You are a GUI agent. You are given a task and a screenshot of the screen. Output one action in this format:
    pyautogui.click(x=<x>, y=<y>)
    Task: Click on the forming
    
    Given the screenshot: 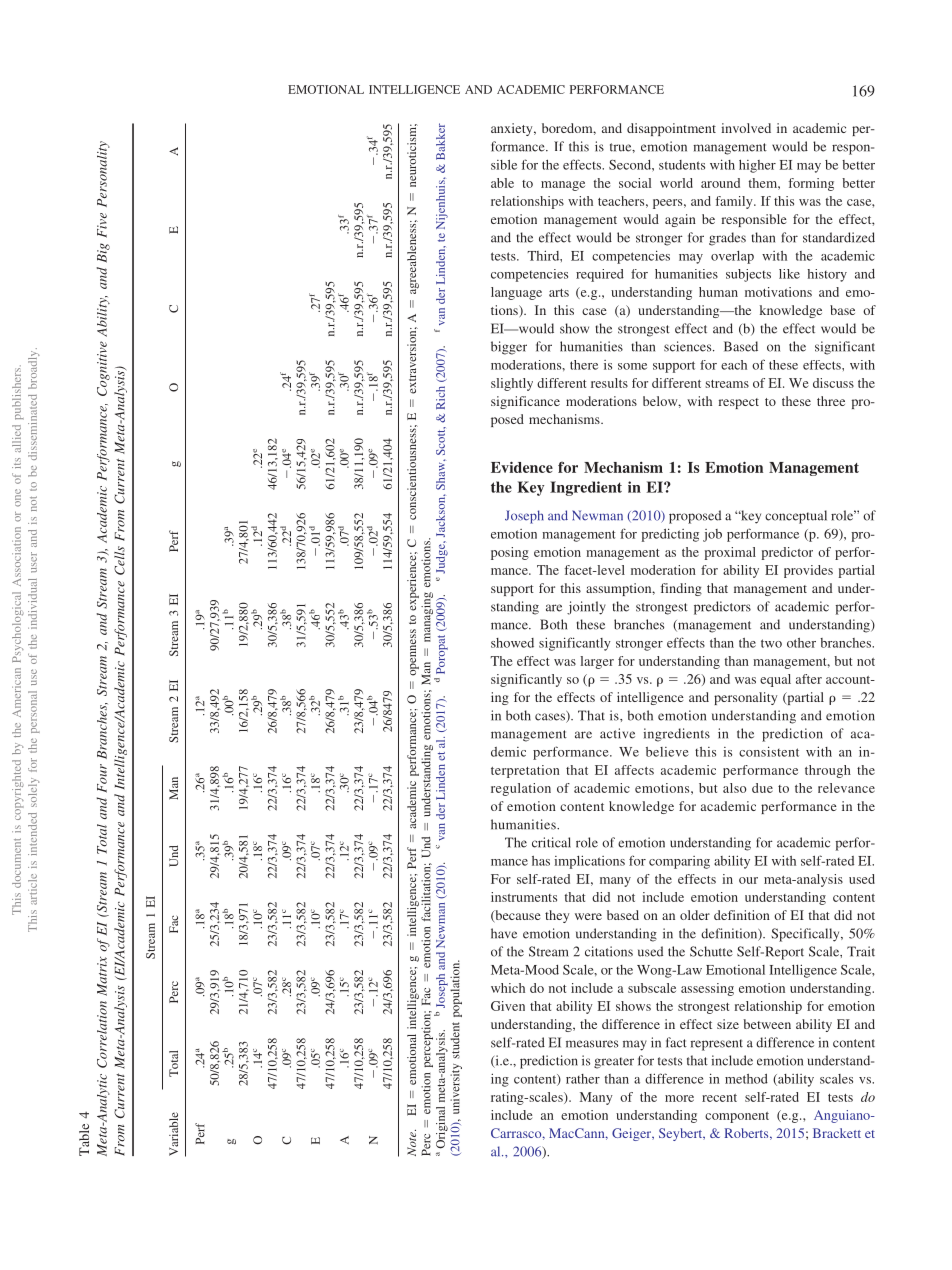 What is the action you would take?
    pyautogui.click(x=811, y=184)
